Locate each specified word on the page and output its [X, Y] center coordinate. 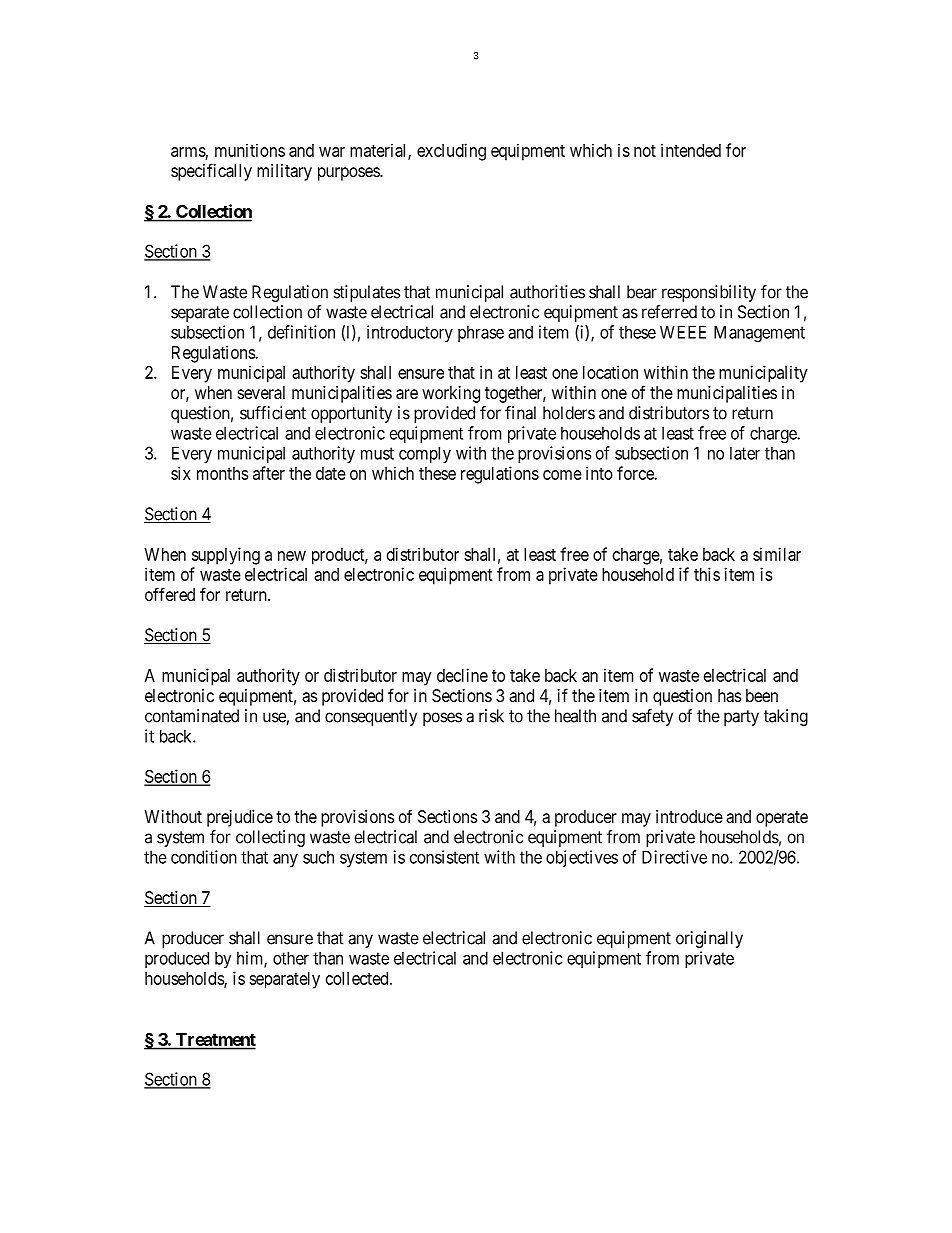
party [741, 718]
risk [491, 716]
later [745, 453]
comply [425, 455]
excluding [451, 152]
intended [691, 150]
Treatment [215, 1041]
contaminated [192, 716]
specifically [211, 172]
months [222, 473]
